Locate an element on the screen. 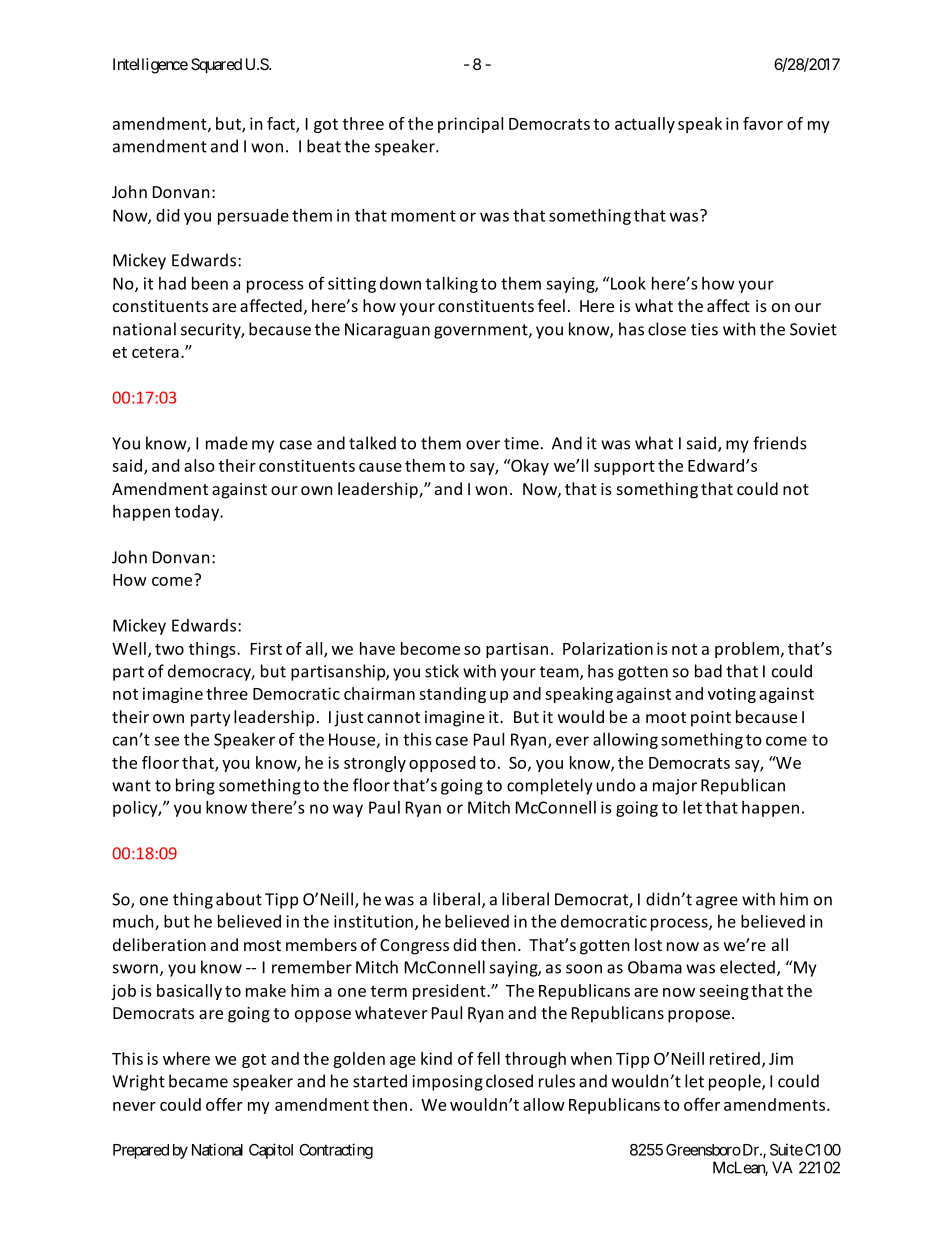 The width and height of the screenshot is (952, 1233). standing is located at coordinates (452, 695).
